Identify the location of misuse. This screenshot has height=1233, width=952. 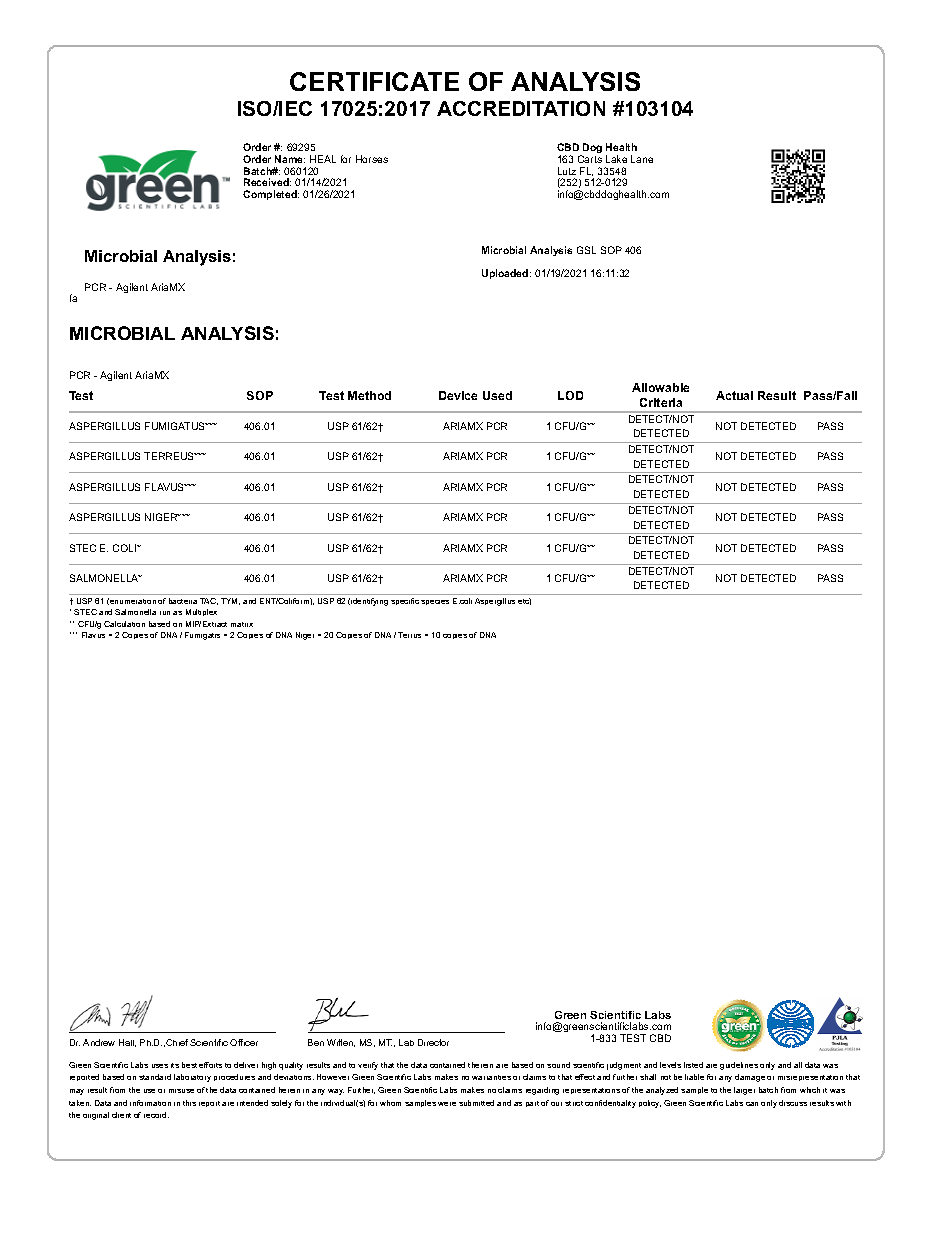
(181, 1091).
